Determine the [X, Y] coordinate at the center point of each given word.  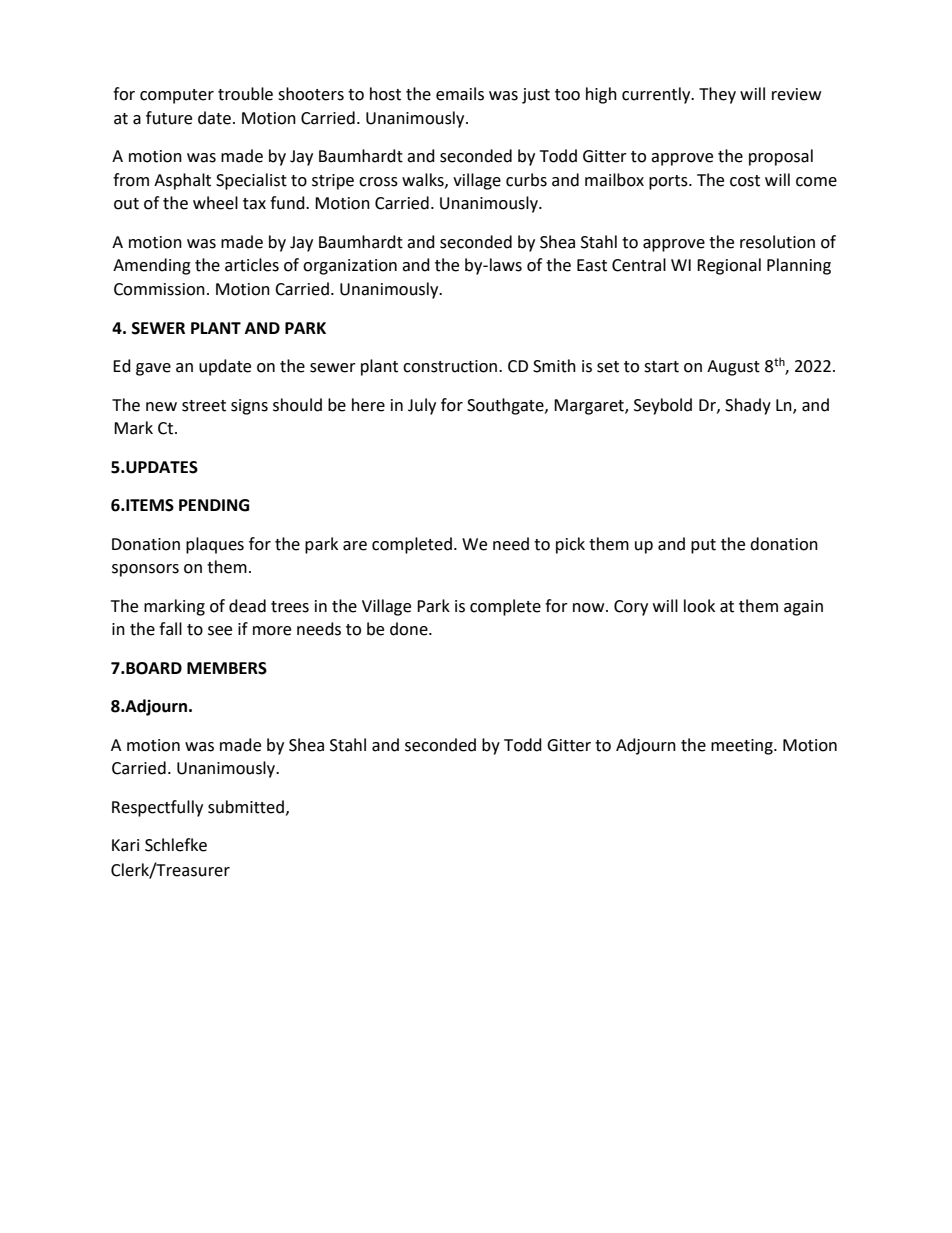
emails [460, 94]
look [699, 606]
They [717, 95]
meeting [743, 747]
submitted [246, 807]
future [169, 118]
